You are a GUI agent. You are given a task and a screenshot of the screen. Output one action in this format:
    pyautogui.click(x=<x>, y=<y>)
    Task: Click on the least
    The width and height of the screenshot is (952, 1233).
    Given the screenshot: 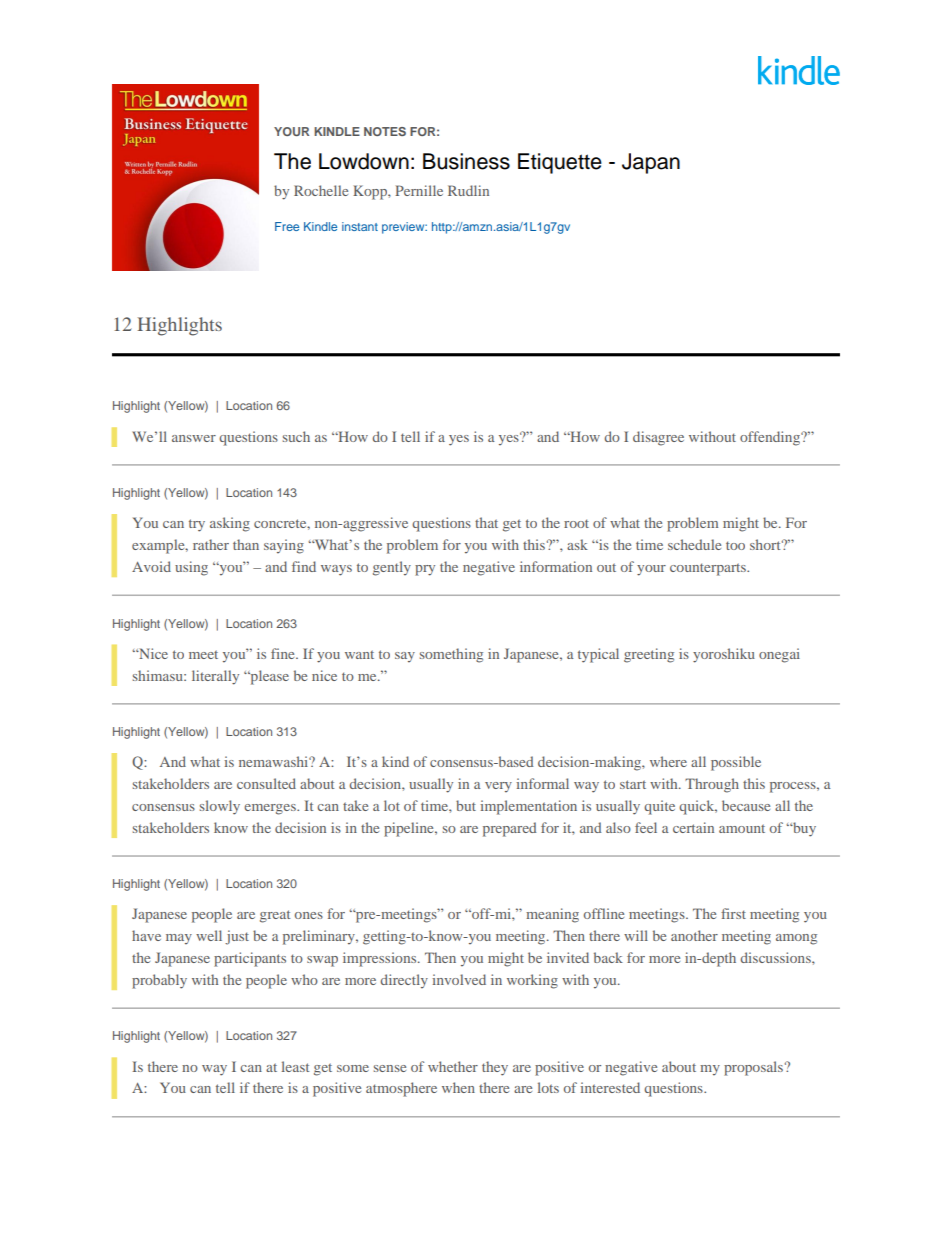 What is the action you would take?
    pyautogui.click(x=295, y=1066)
